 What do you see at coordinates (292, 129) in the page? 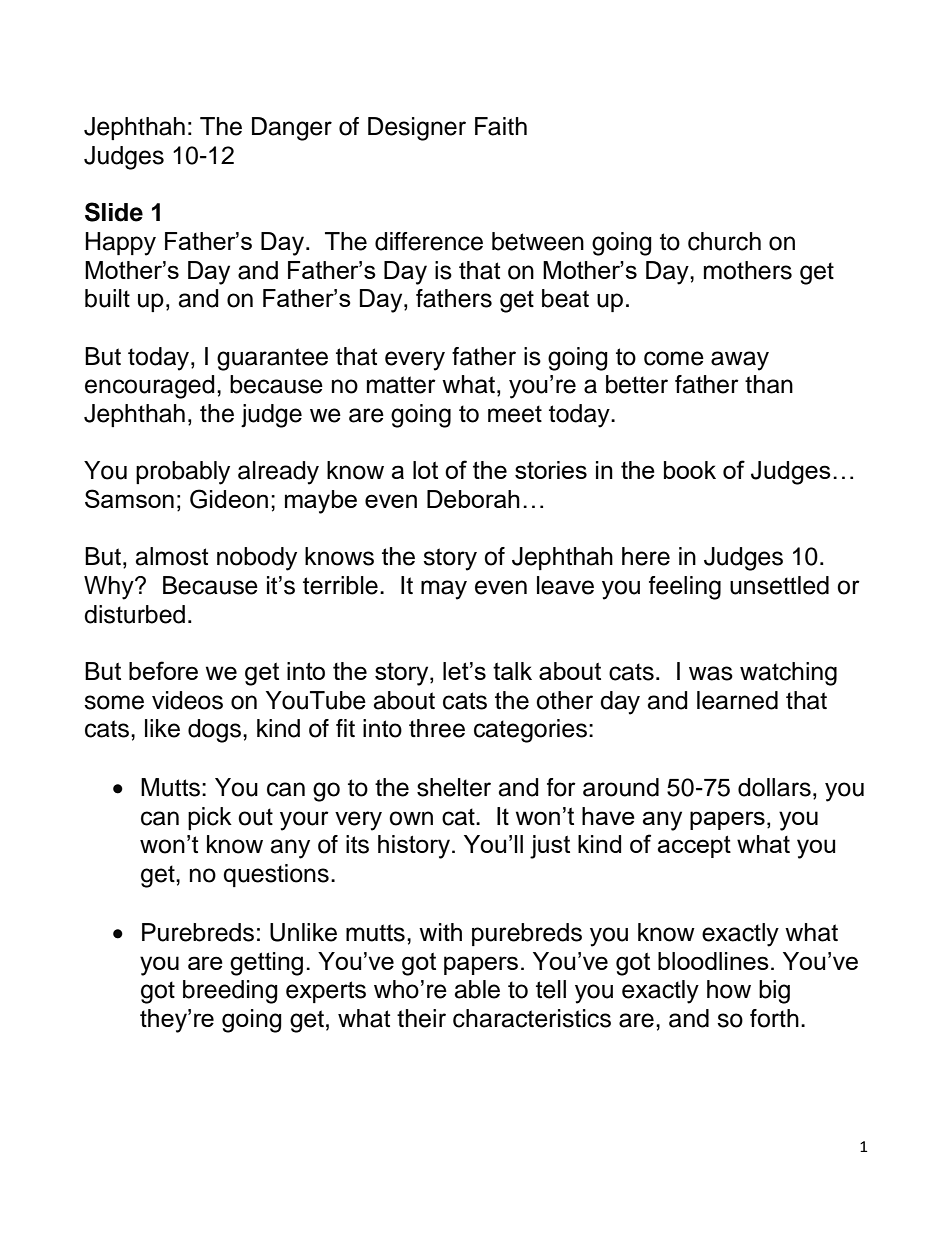
I see `Danger` at bounding box center [292, 129].
